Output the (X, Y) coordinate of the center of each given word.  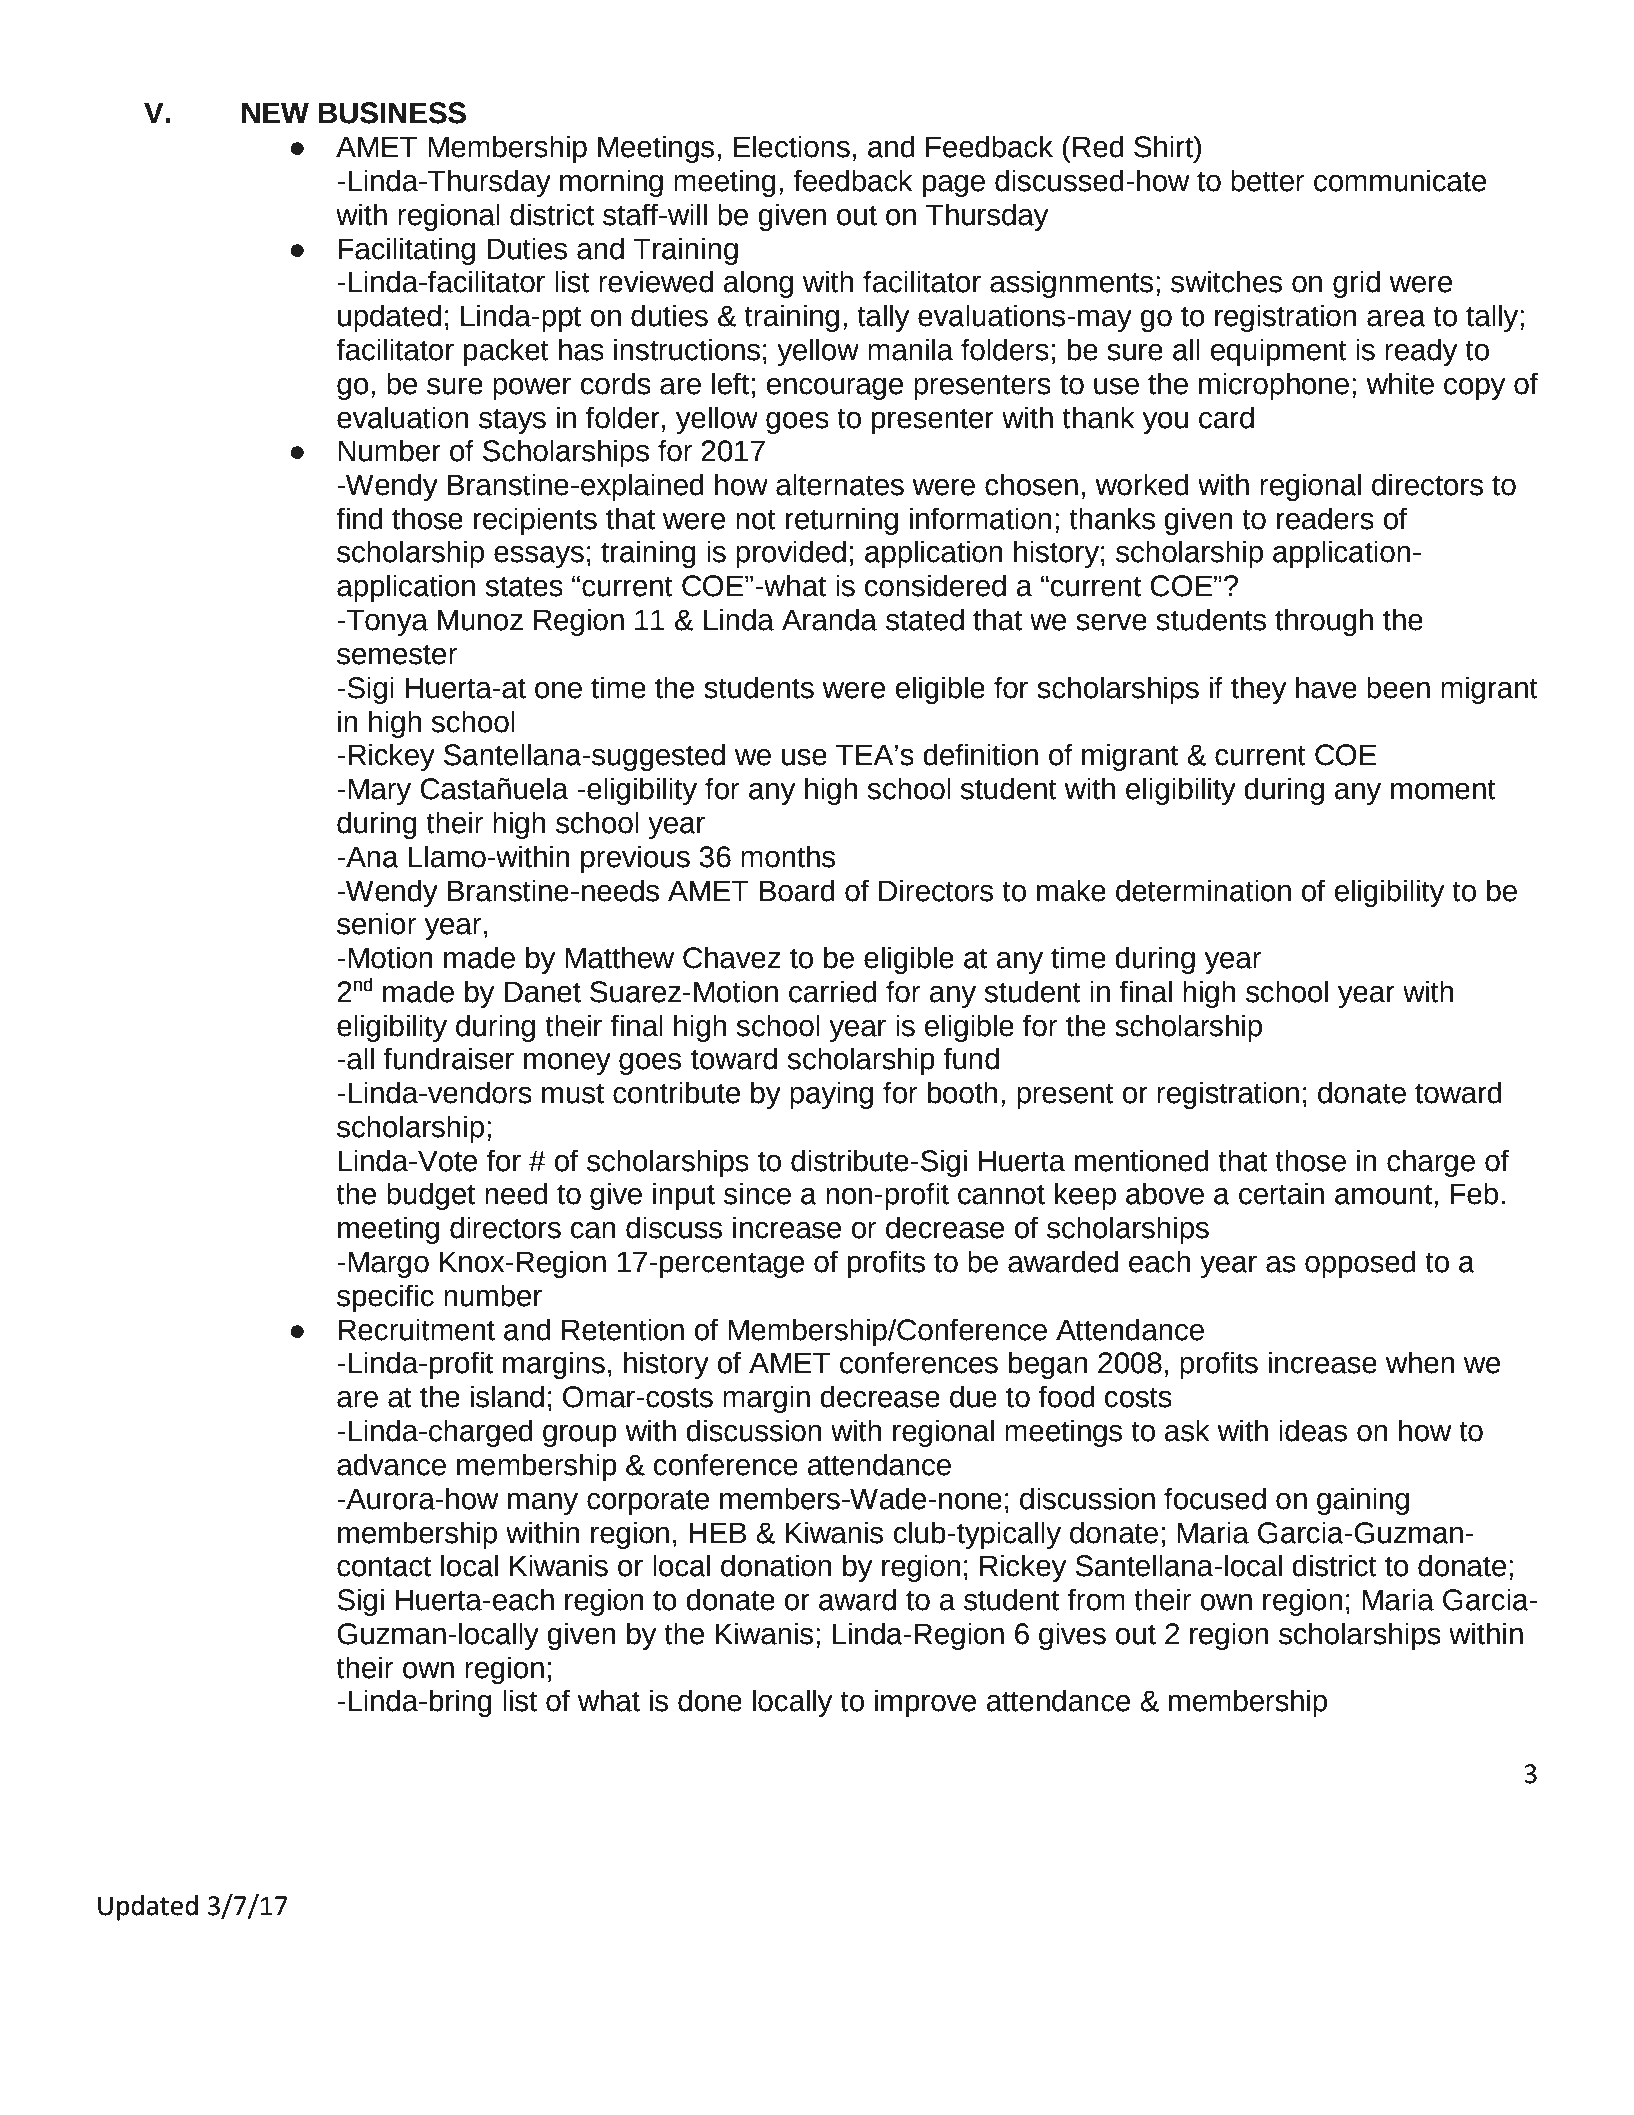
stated (925, 619)
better (1267, 180)
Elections (792, 146)
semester (397, 654)
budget (431, 1196)
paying (831, 1095)
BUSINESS (392, 113)
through (1324, 622)
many (543, 1504)
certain (1281, 1193)
